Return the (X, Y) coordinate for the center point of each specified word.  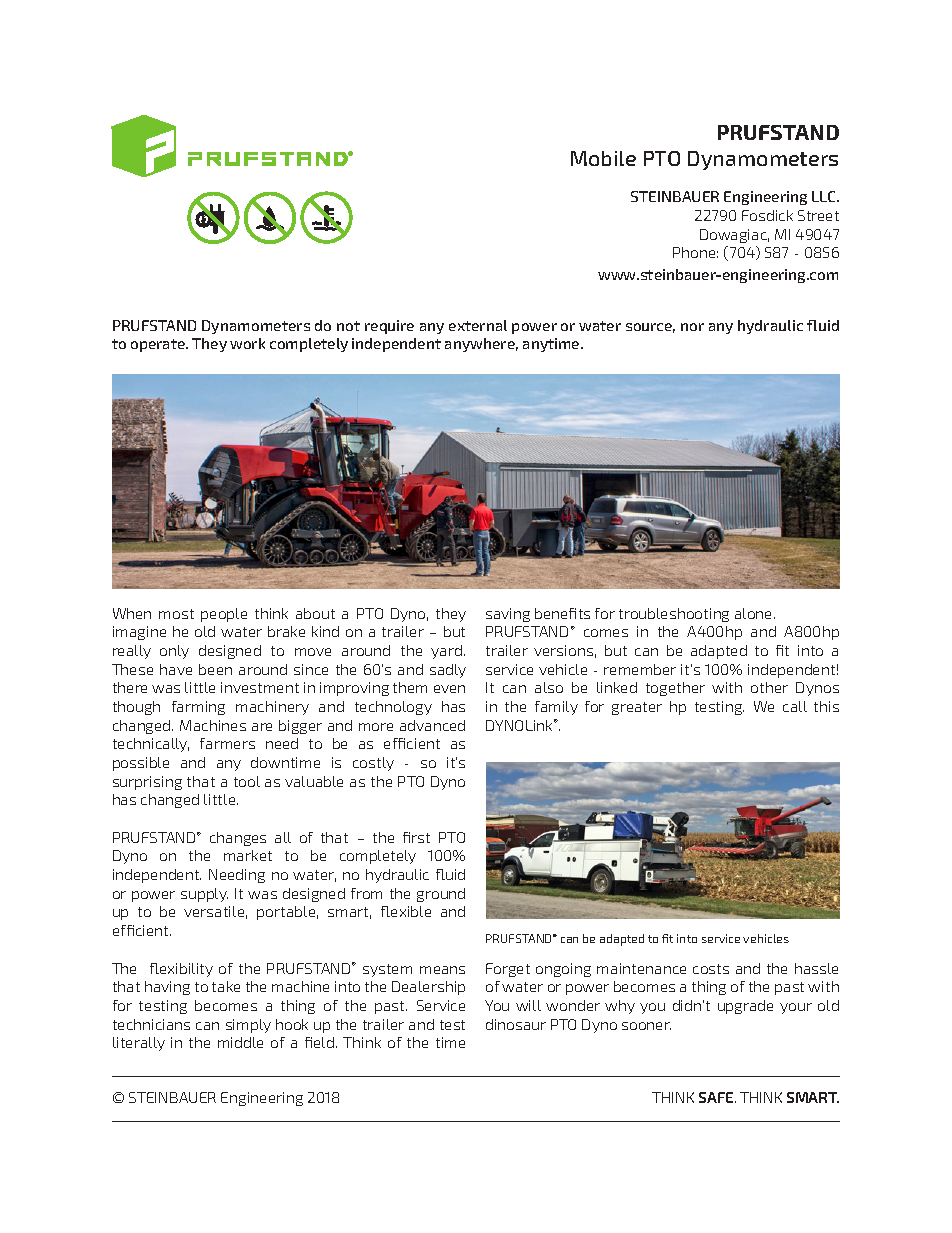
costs (711, 969)
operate (159, 345)
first (416, 837)
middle (240, 1042)
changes (238, 839)
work (247, 343)
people (224, 615)
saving (508, 615)
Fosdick (767, 215)
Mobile (603, 158)
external (478, 325)
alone (755, 613)
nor (692, 327)
